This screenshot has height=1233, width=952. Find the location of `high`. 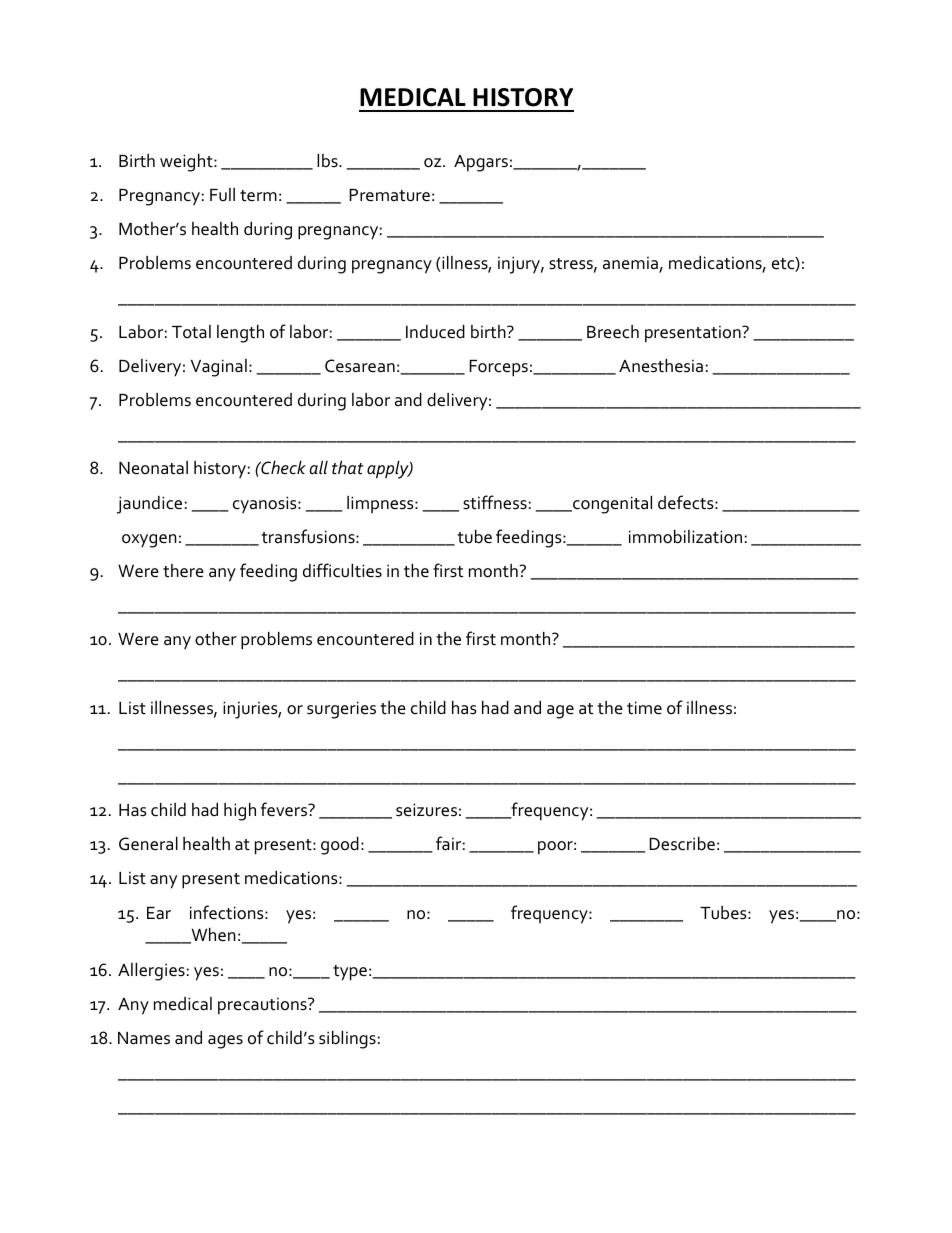

high is located at coordinates (240, 812).
